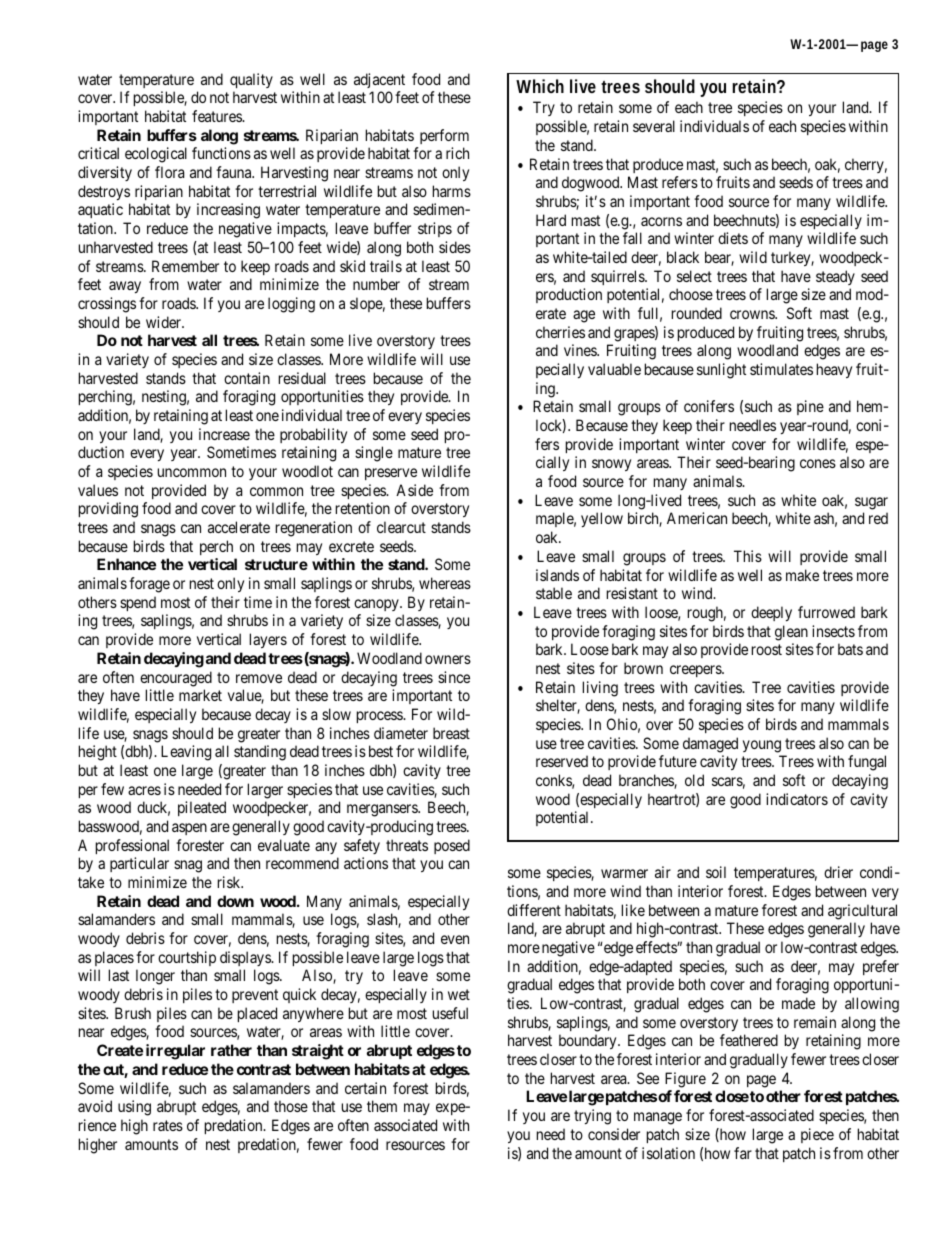  I want to click on perform, so click(444, 136).
